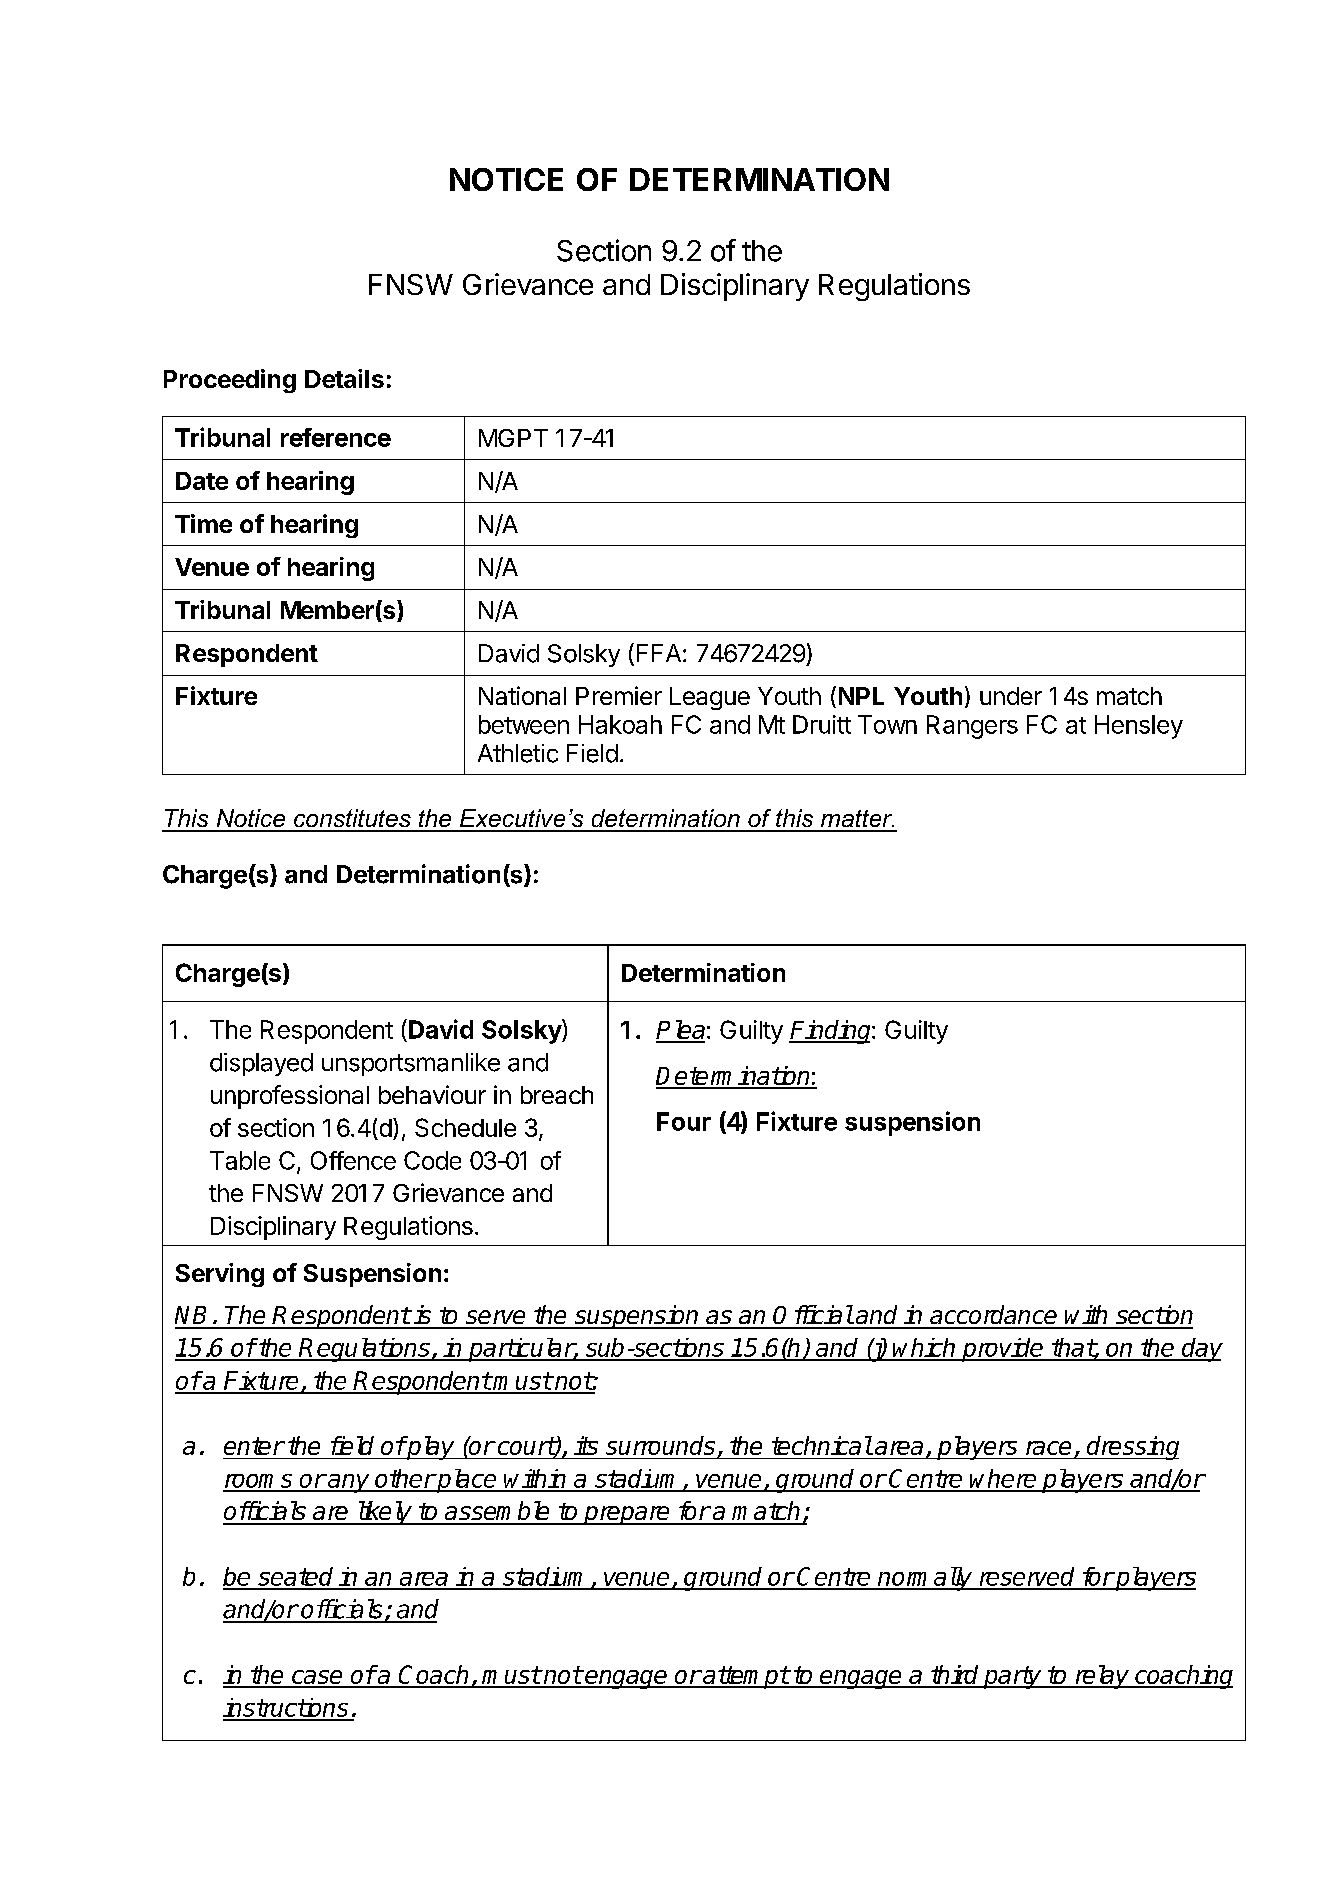  What do you see at coordinates (344, 378) in the document?
I see `Details` at bounding box center [344, 378].
